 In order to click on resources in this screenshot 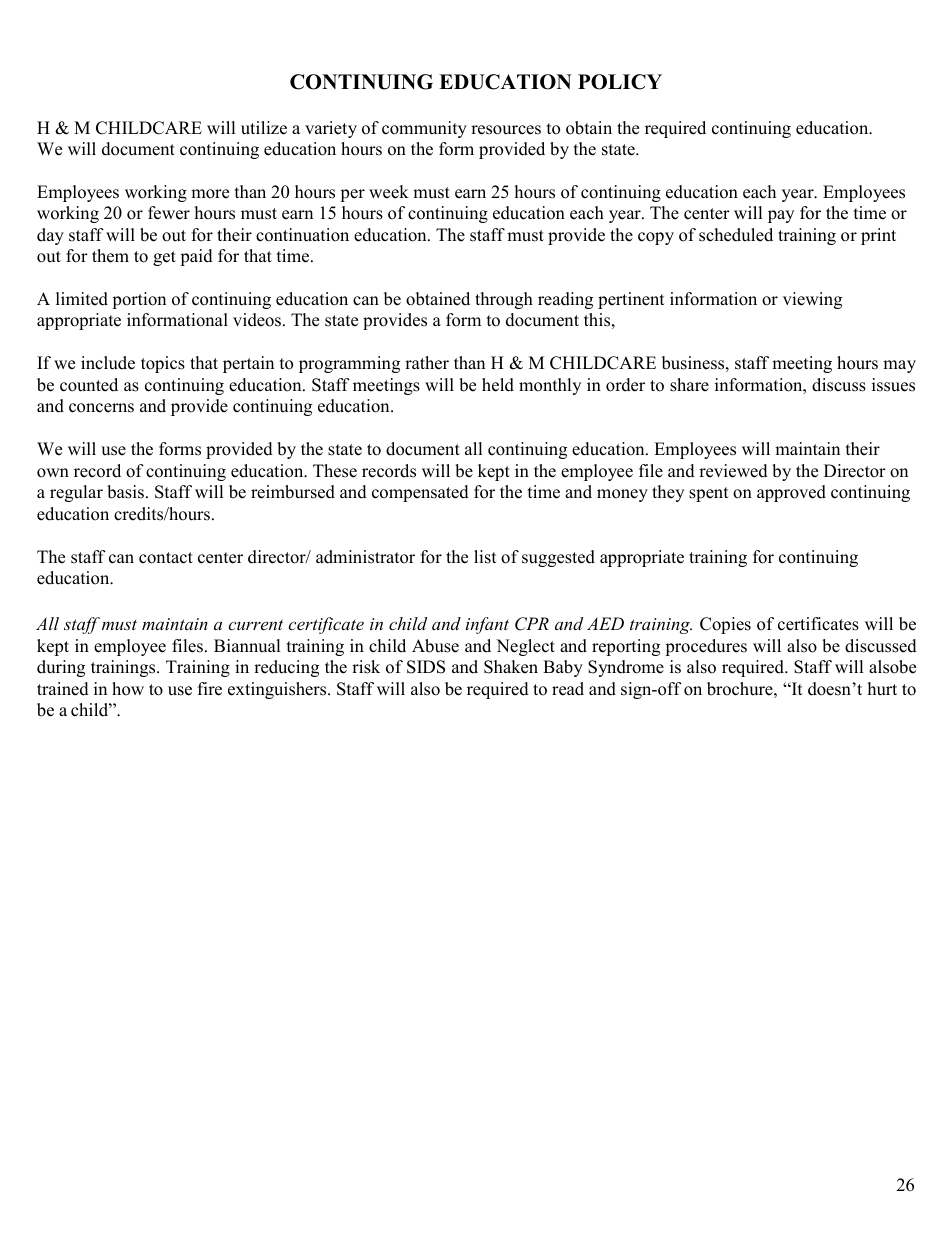, I will do `click(506, 130)`.
